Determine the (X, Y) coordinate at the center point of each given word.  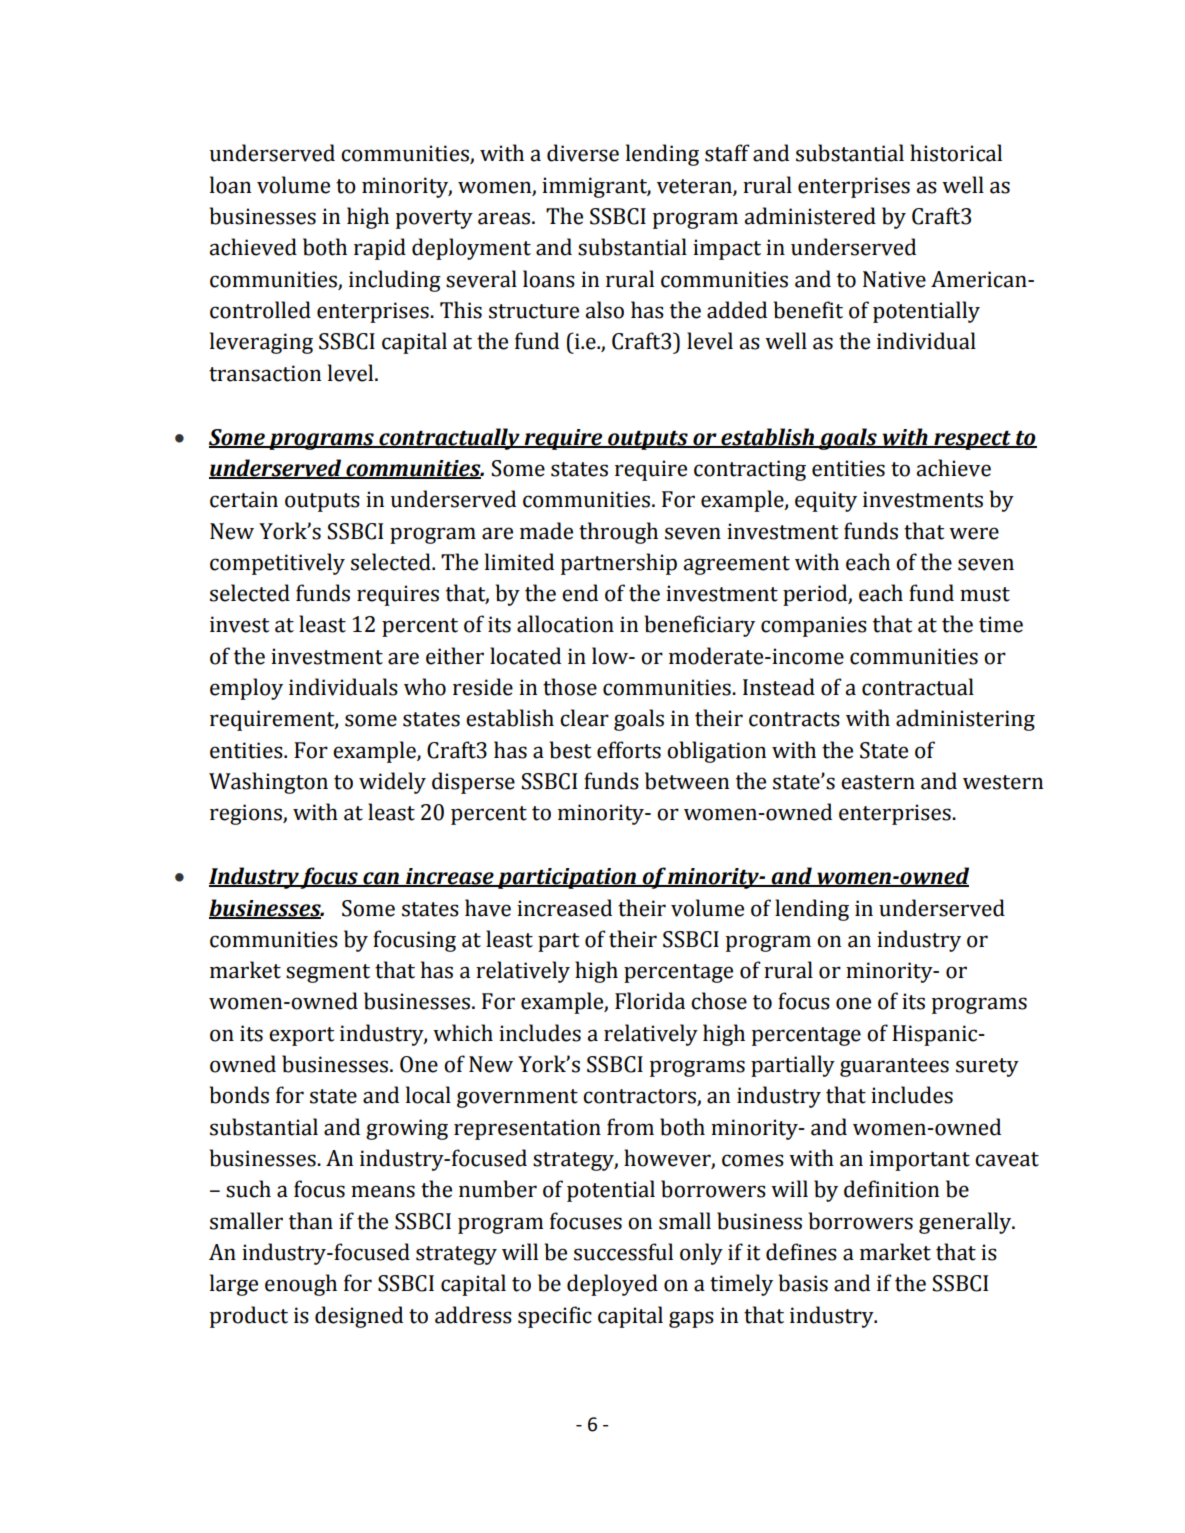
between (687, 781)
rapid (380, 249)
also (604, 310)
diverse (583, 153)
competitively (277, 564)
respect (972, 440)
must (985, 594)
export (301, 1036)
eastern (878, 782)
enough (301, 1285)
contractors (640, 1097)
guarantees (894, 1067)
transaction (265, 373)
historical (956, 153)
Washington (268, 783)
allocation (565, 624)
